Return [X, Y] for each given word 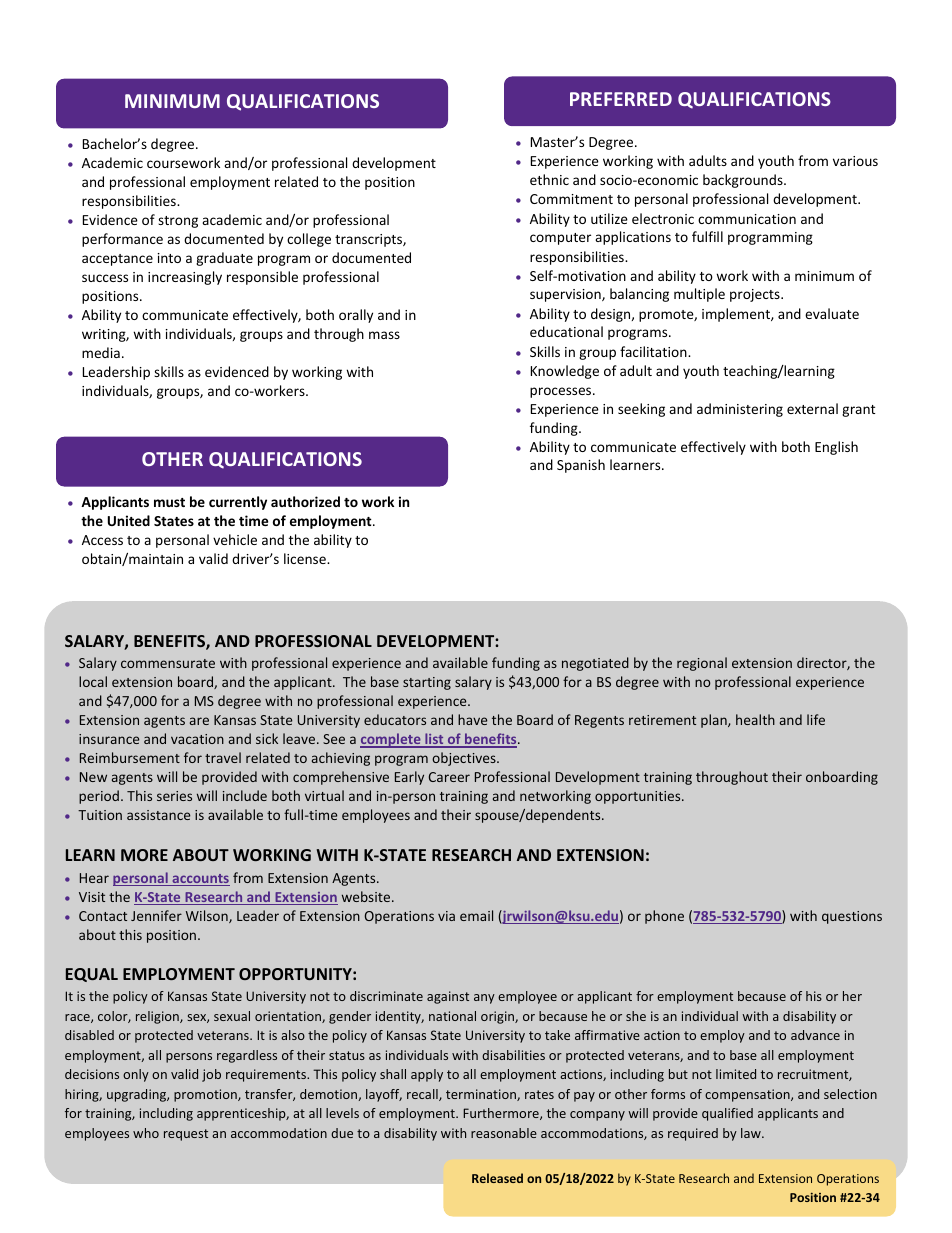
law [752, 1133]
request [186, 1135]
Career [449, 777]
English [836, 448]
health [755, 719]
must [169, 502]
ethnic [549, 179]
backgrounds [744, 181]
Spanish [581, 466]
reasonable [504, 1133]
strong [178, 222]
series [174, 796]
